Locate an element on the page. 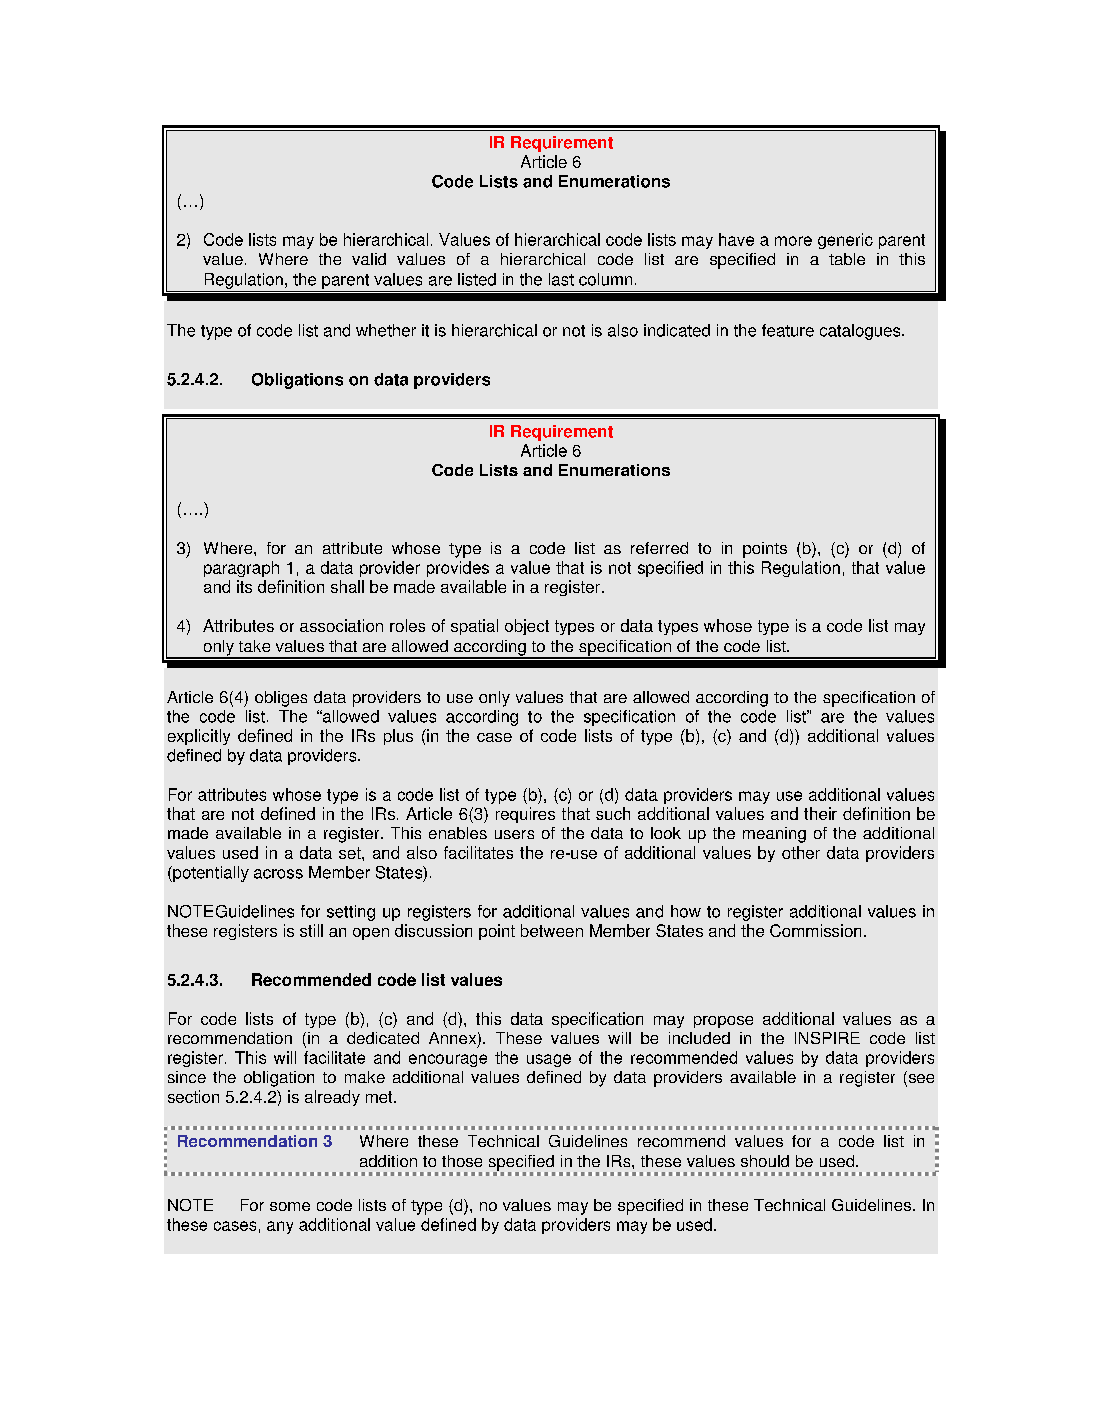 This document has height=1427, width=1103. last is located at coordinates (561, 279).
